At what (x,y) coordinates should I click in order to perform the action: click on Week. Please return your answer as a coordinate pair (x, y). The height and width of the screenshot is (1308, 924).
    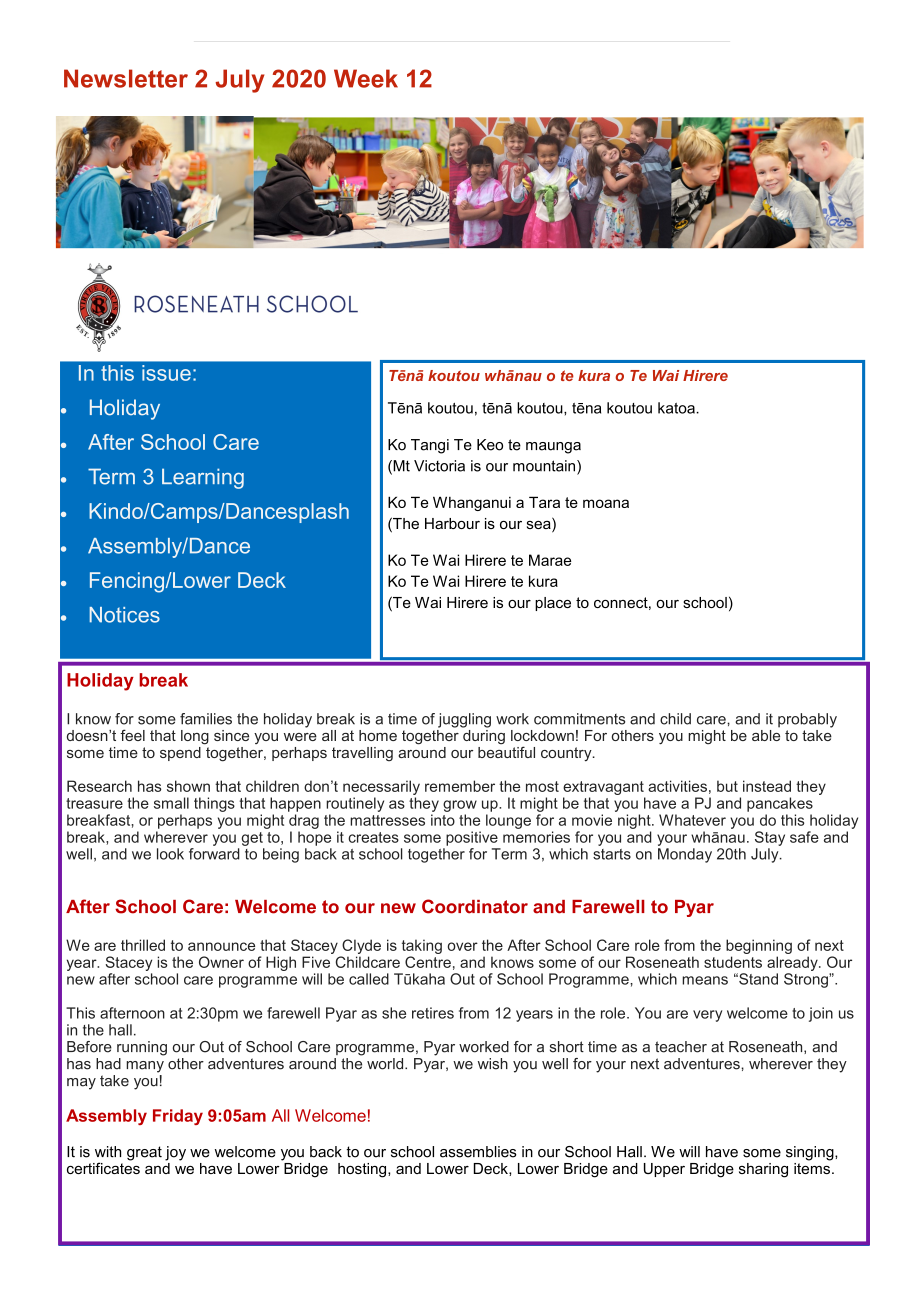
    Looking at the image, I should click on (366, 78).
